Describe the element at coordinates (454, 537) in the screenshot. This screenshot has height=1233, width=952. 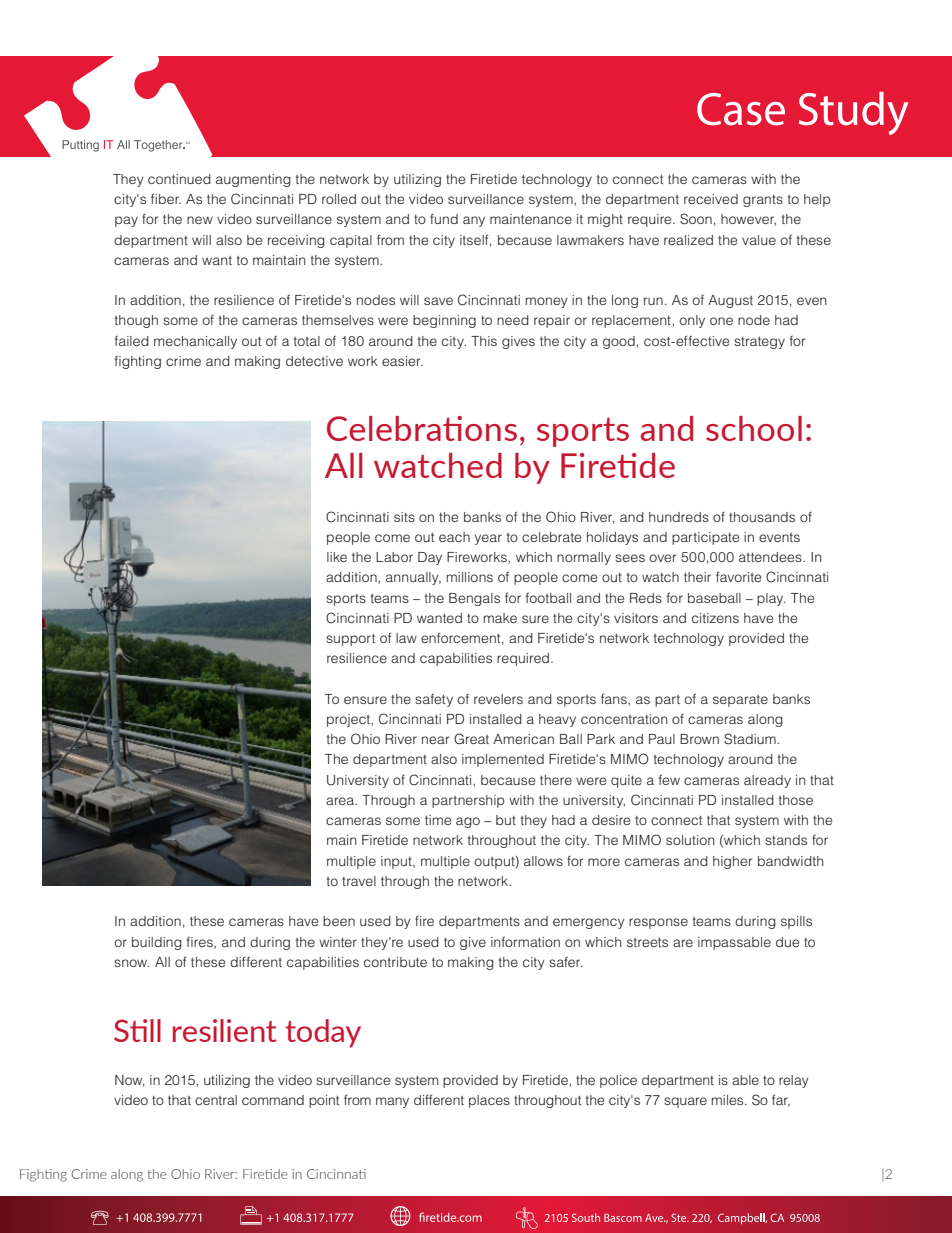
I see `each` at that location.
